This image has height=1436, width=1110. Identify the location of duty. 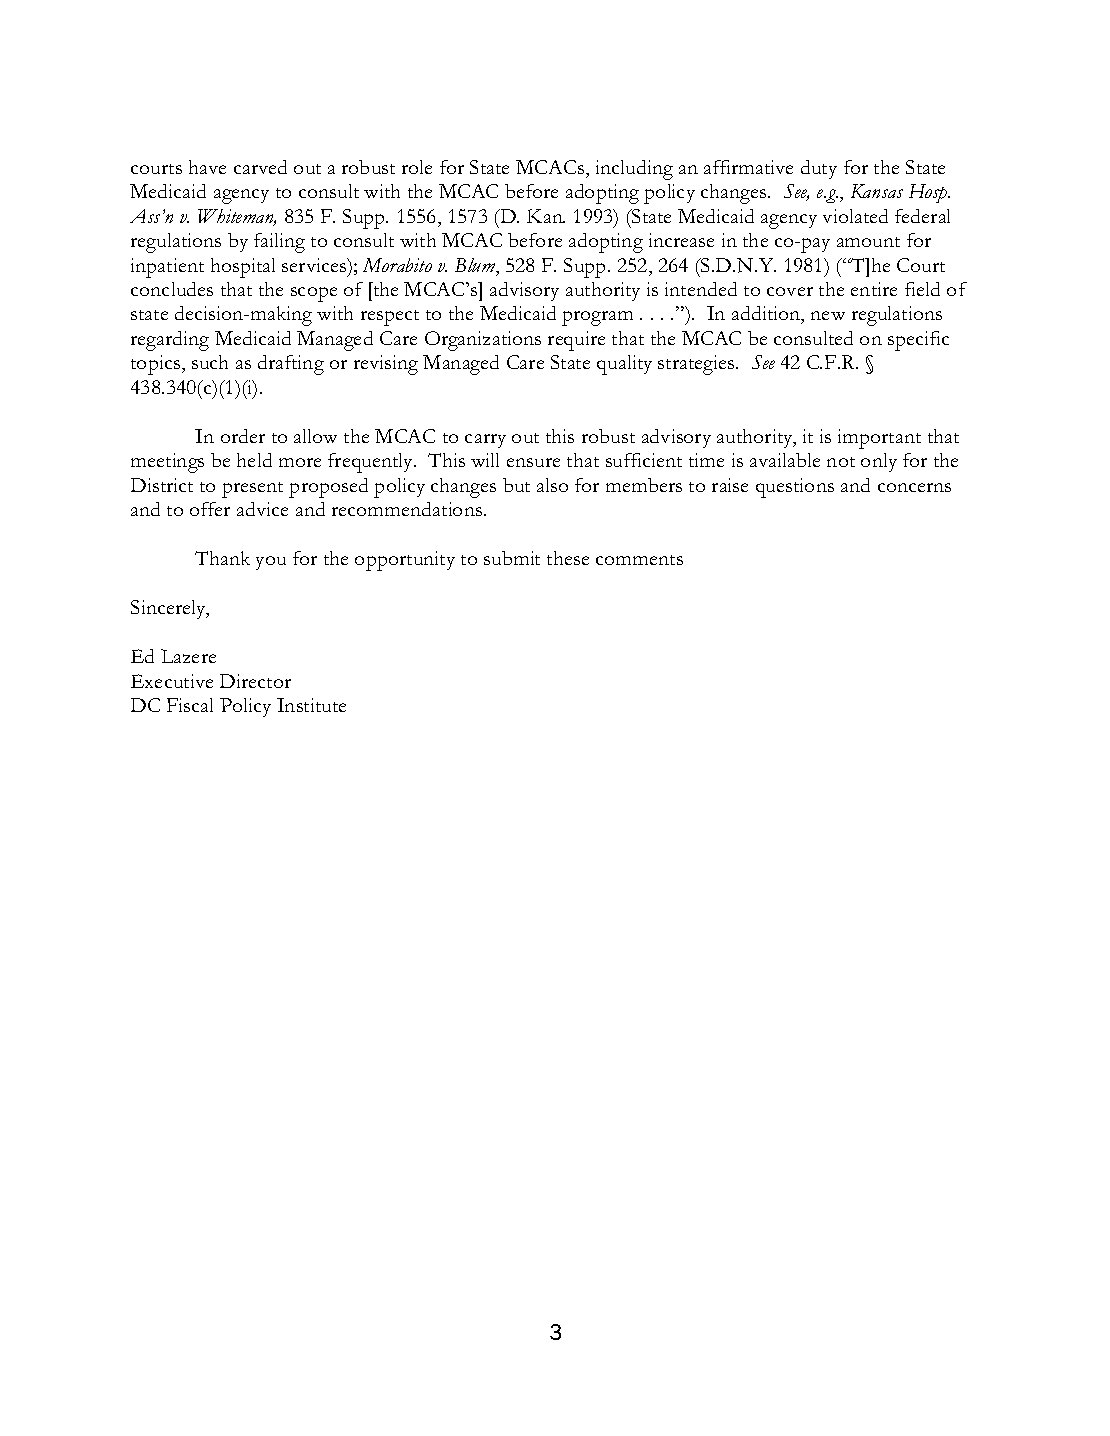
(819, 169).
